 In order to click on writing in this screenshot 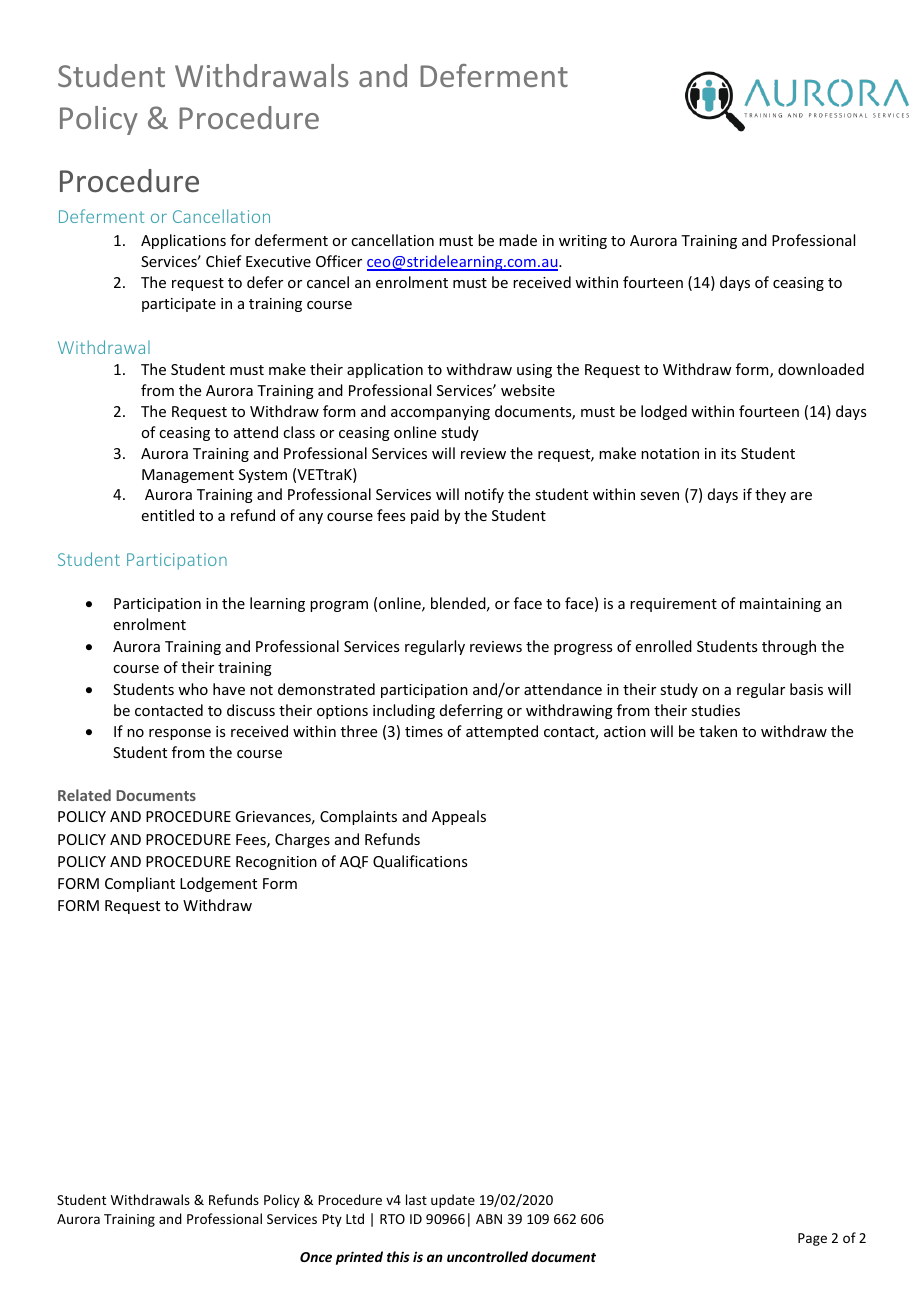, I will do `click(583, 242)`.
